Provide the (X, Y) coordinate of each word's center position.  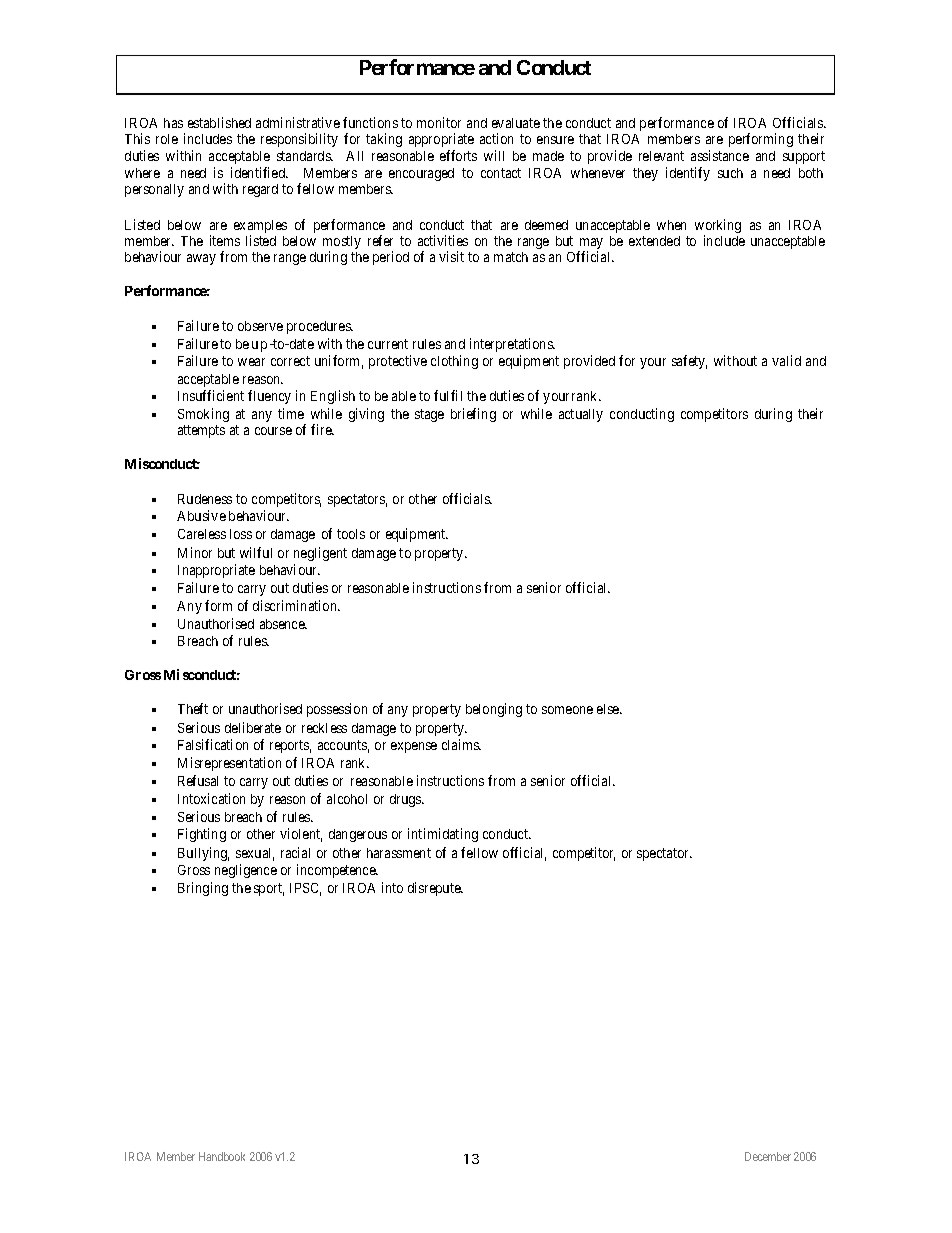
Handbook (222, 1156)
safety (689, 362)
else (609, 709)
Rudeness (205, 499)
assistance (720, 155)
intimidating (443, 835)
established (219, 122)
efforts (458, 155)
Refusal (198, 780)
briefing (473, 415)
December (768, 1156)
